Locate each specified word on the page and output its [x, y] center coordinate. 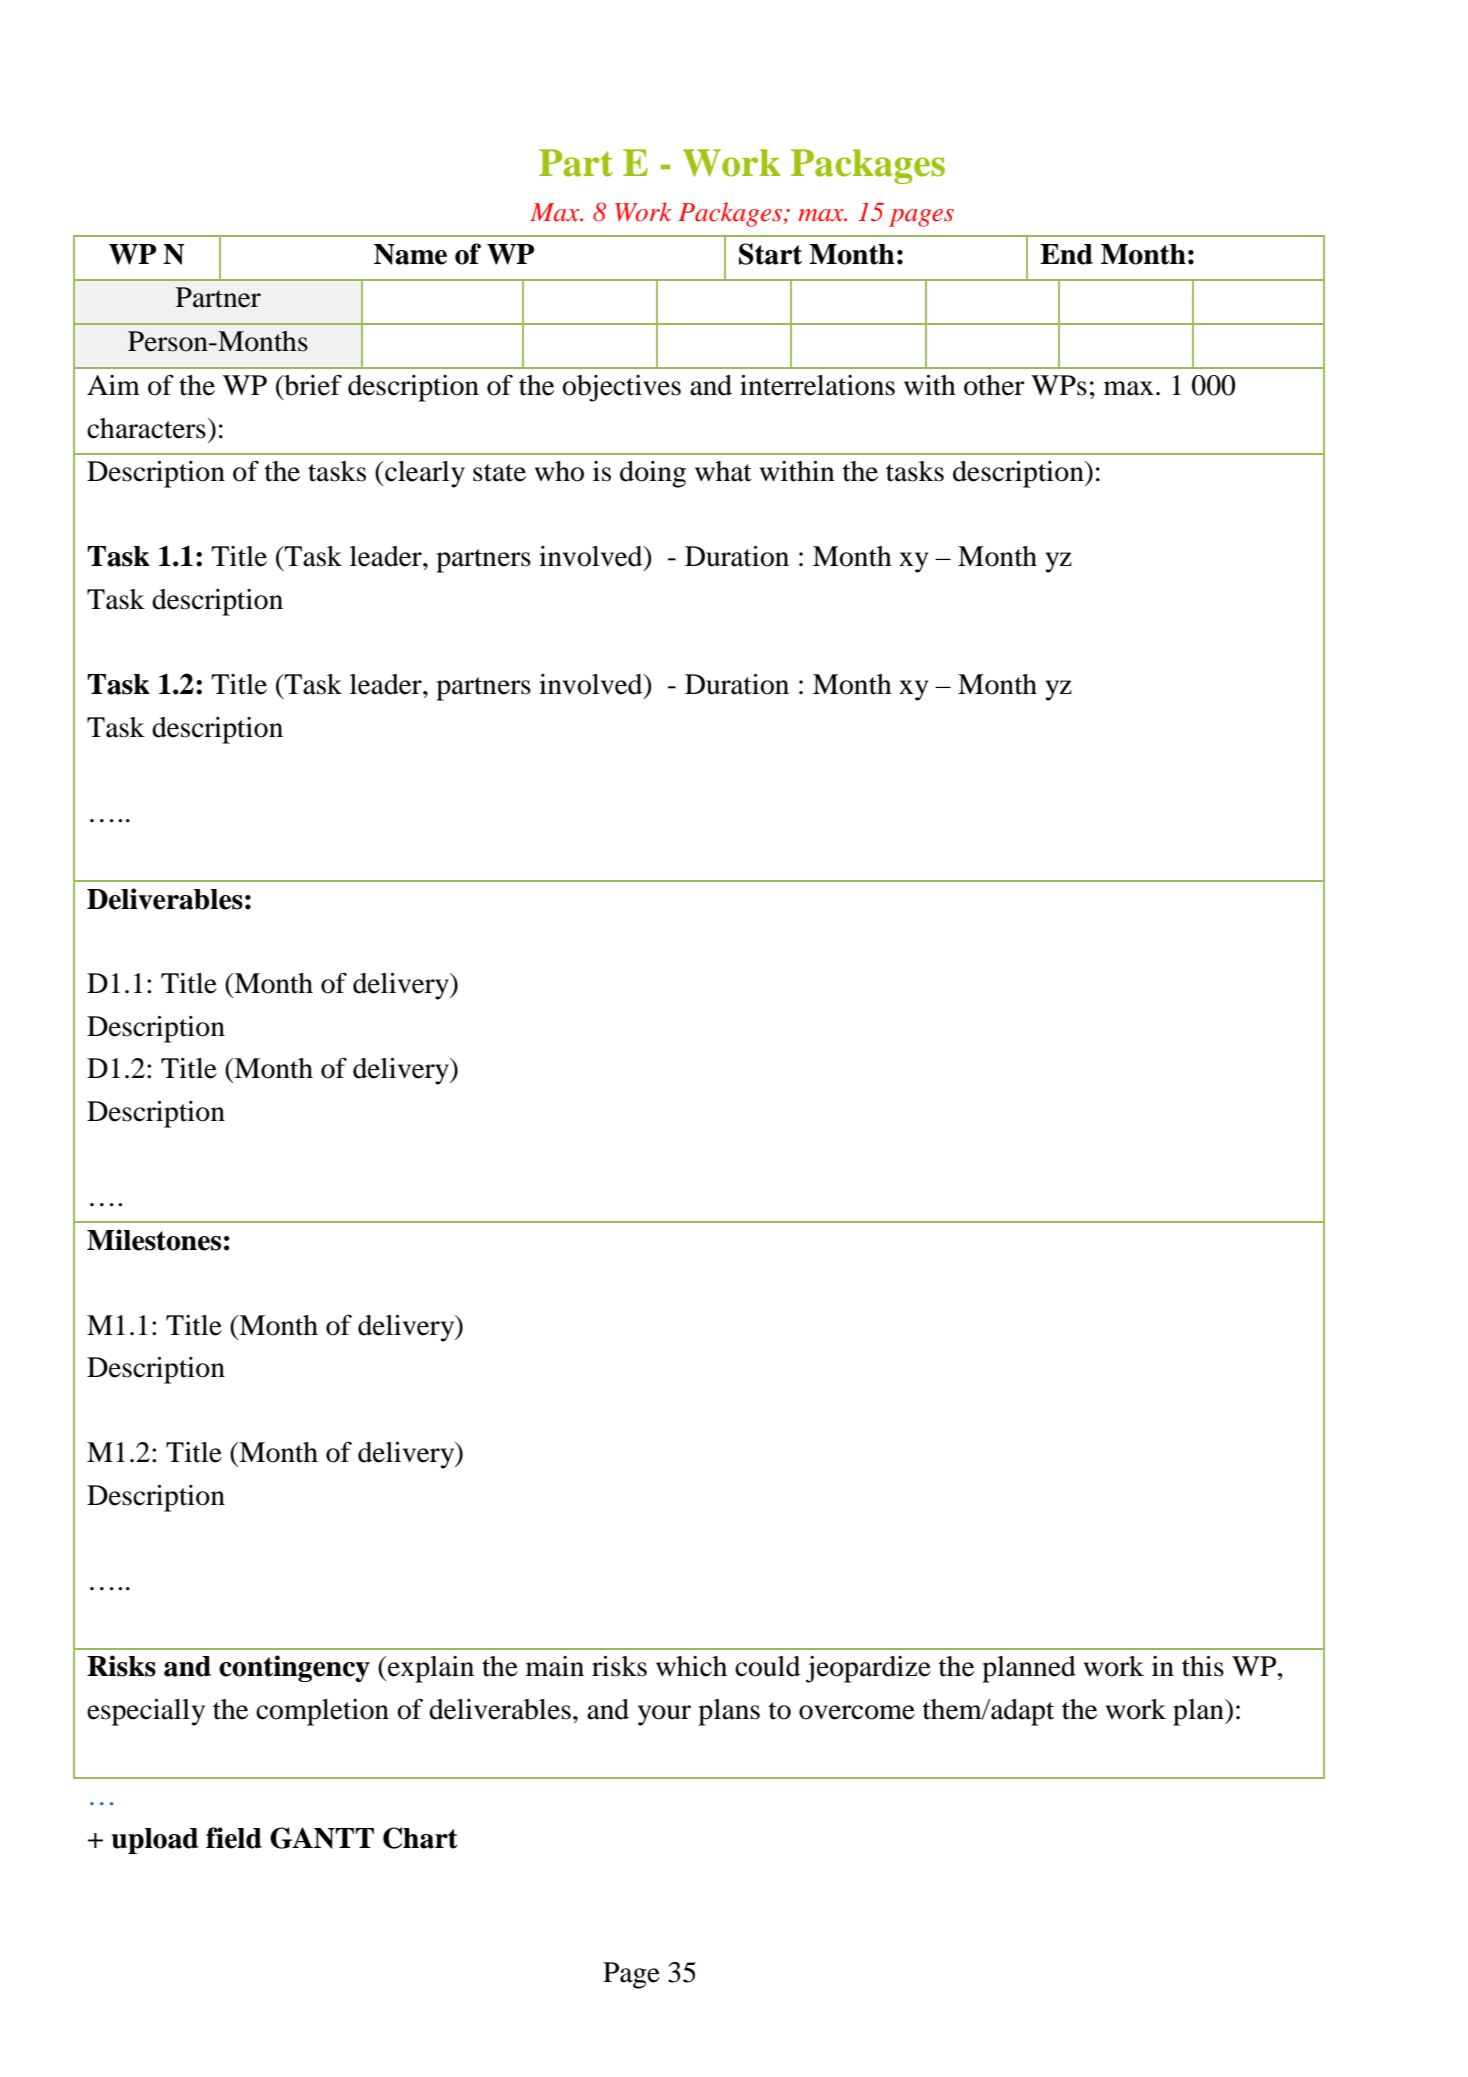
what [723, 471]
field [234, 1838]
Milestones [154, 1240]
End [1066, 254]
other [994, 385]
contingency [294, 1668]
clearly [424, 474]
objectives [621, 388]
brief [312, 385]
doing [653, 474]
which [691, 1666]
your [664, 1715]
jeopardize [868, 1669]
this [1203, 1666]
